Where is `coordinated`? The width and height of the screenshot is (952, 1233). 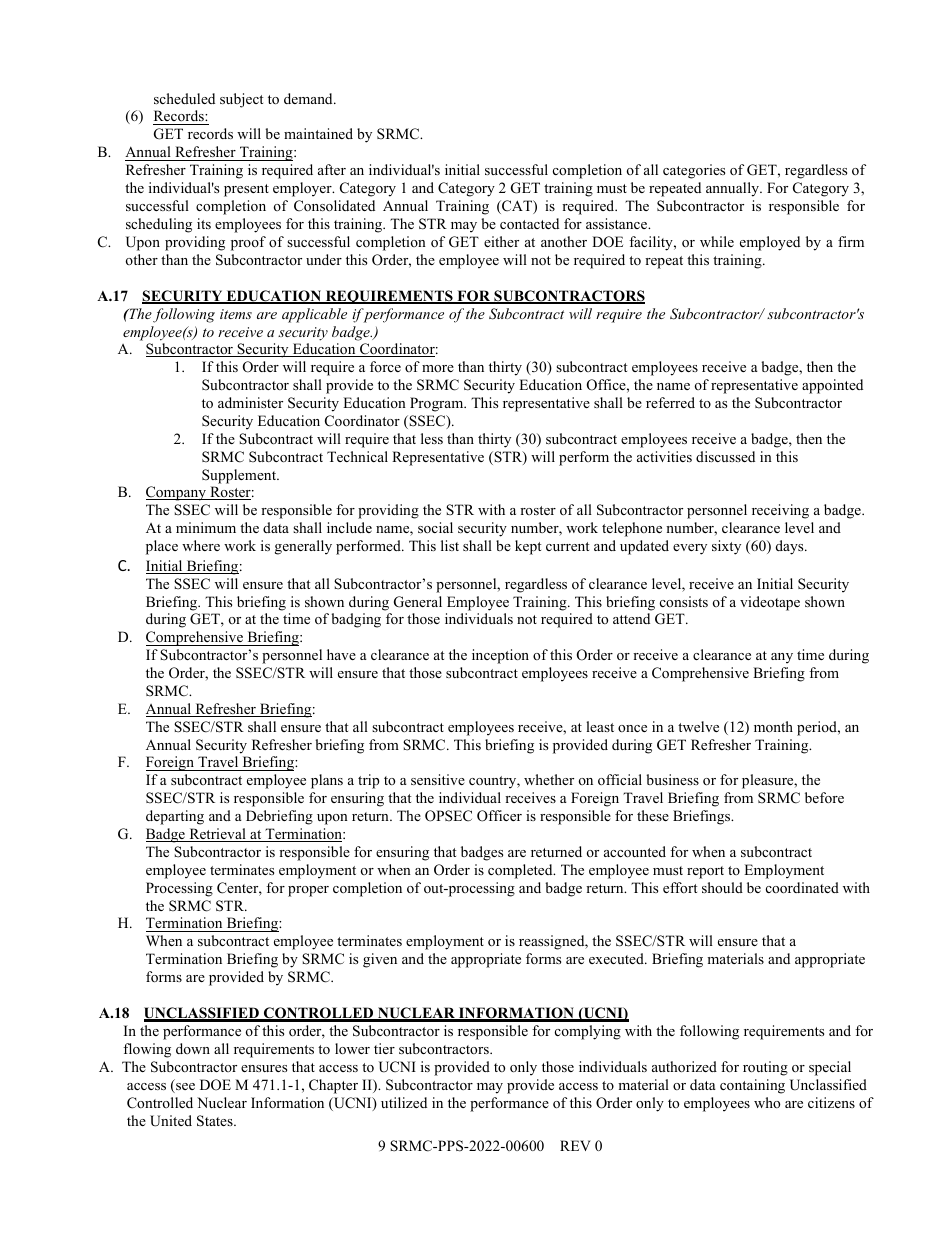
coordinated is located at coordinates (802, 887).
